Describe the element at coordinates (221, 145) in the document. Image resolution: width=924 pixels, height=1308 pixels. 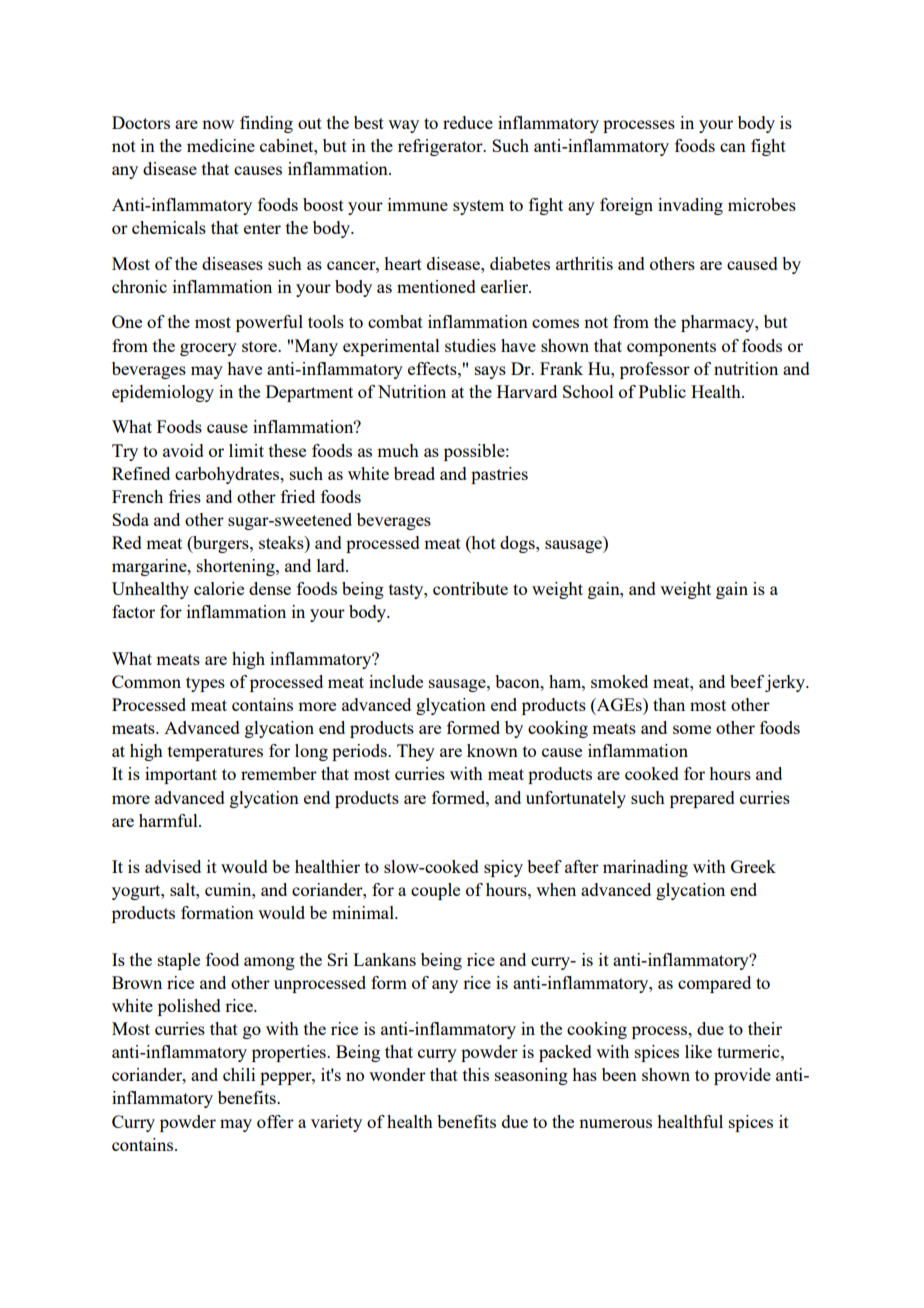
I see `medicine` at that location.
